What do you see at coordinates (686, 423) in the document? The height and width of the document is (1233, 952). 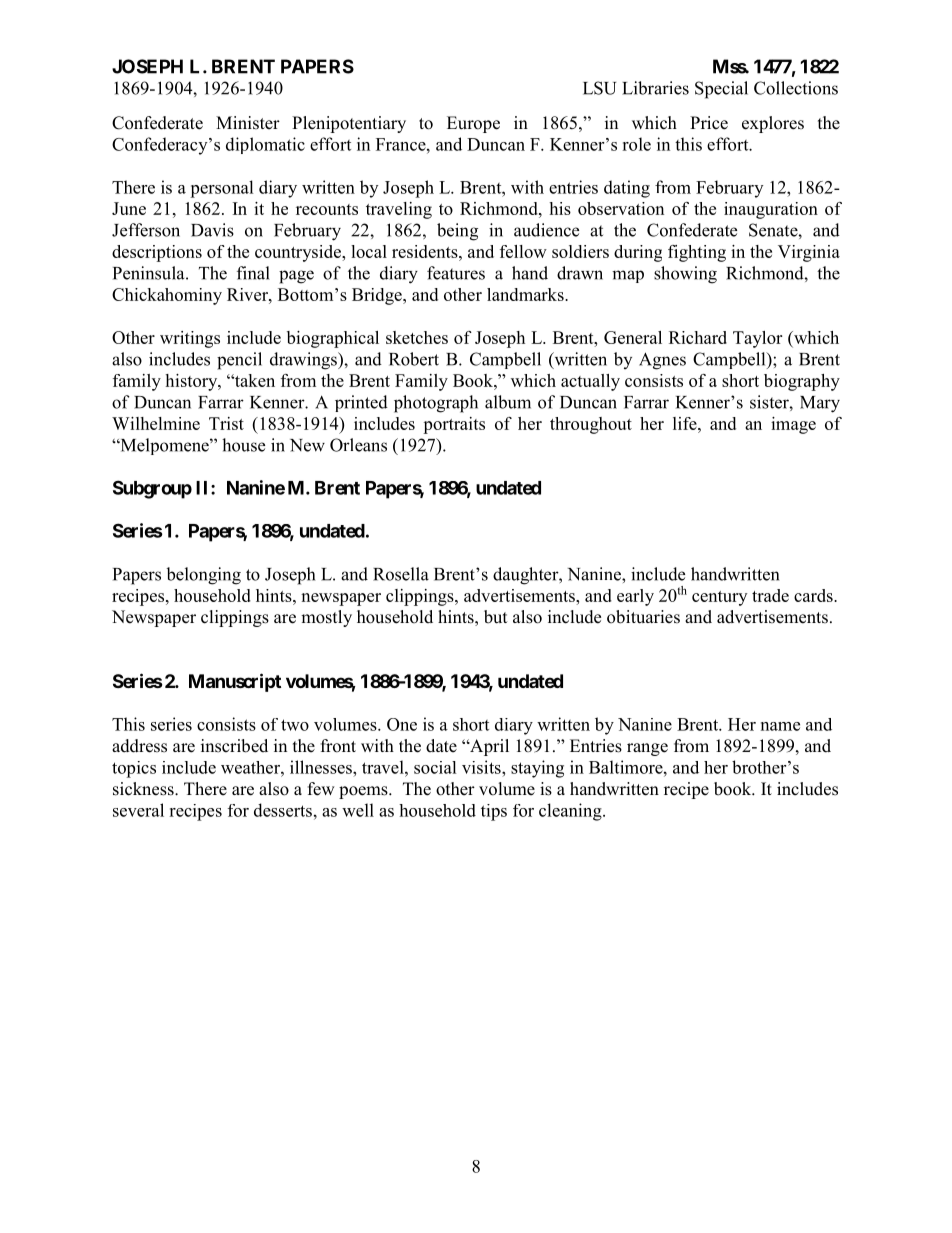 I see `life` at bounding box center [686, 423].
